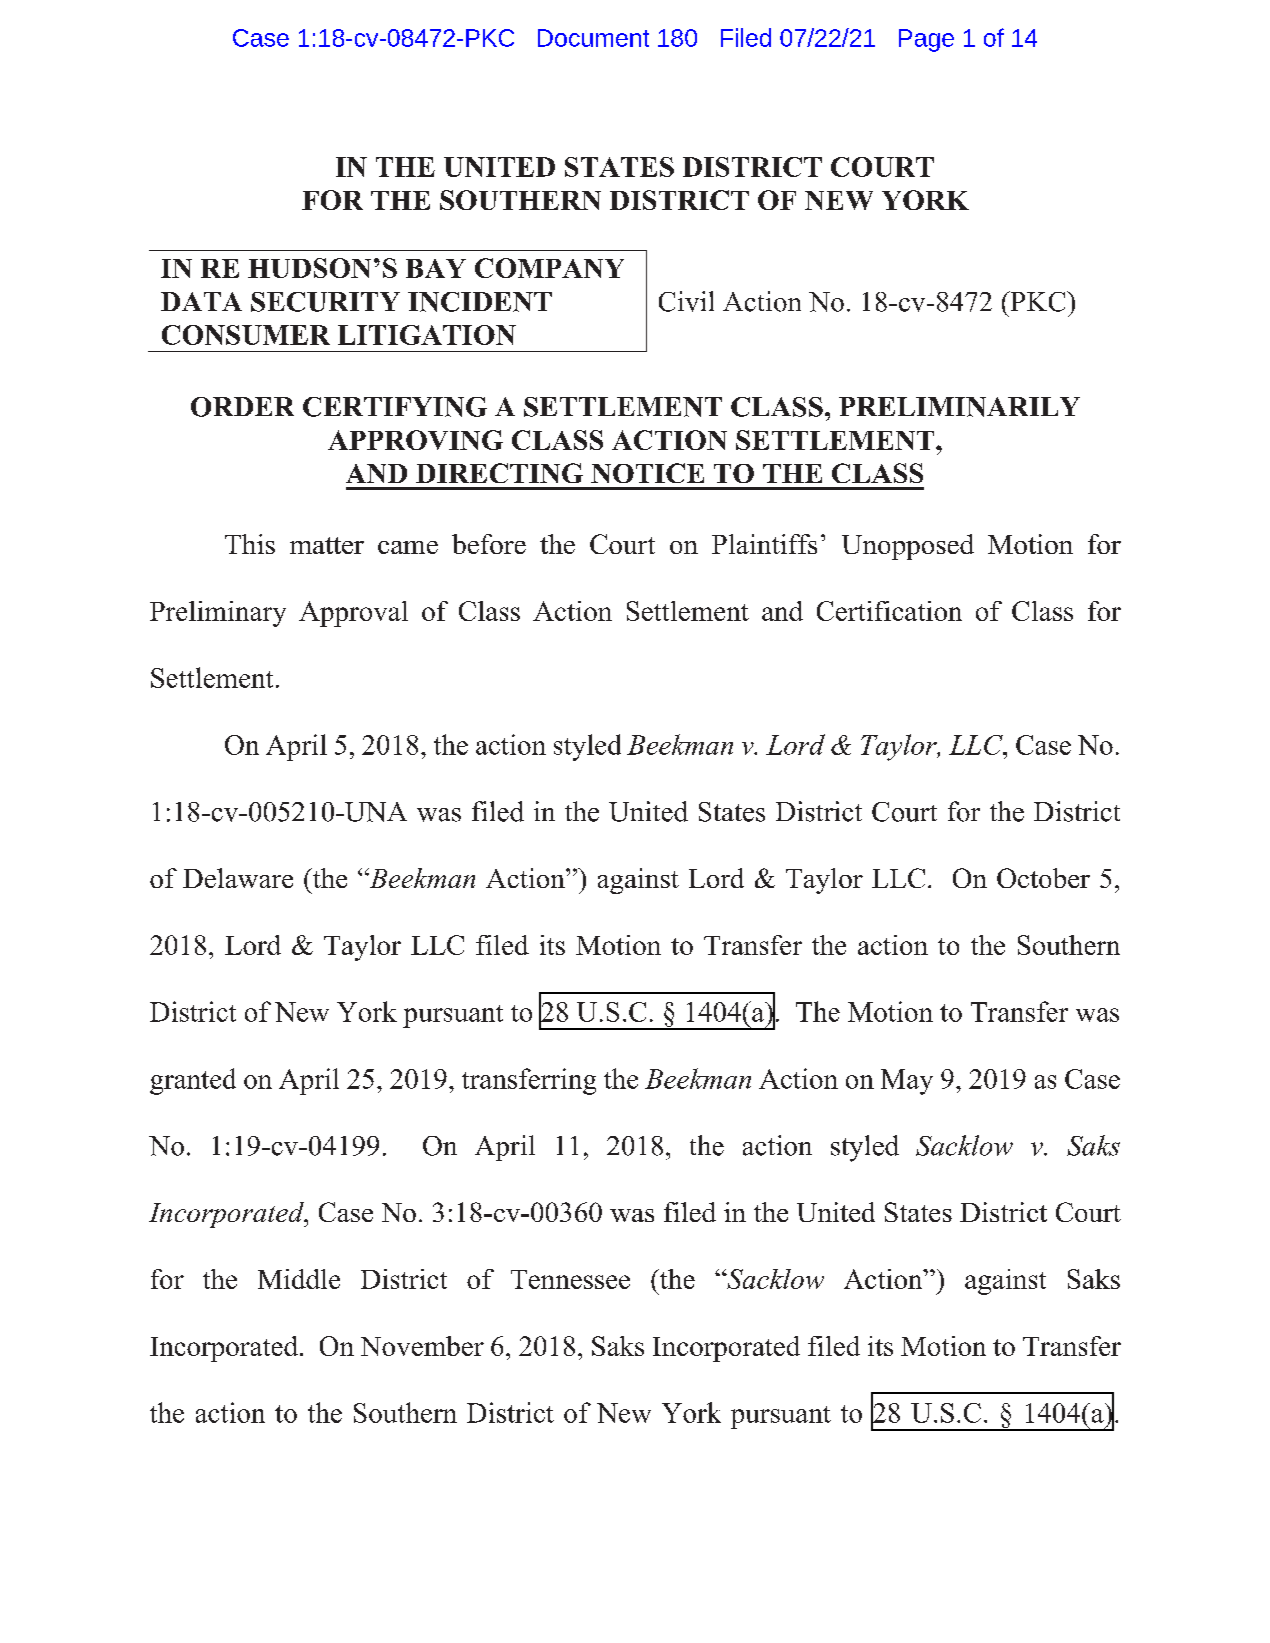  I want to click on Document, so click(593, 38).
